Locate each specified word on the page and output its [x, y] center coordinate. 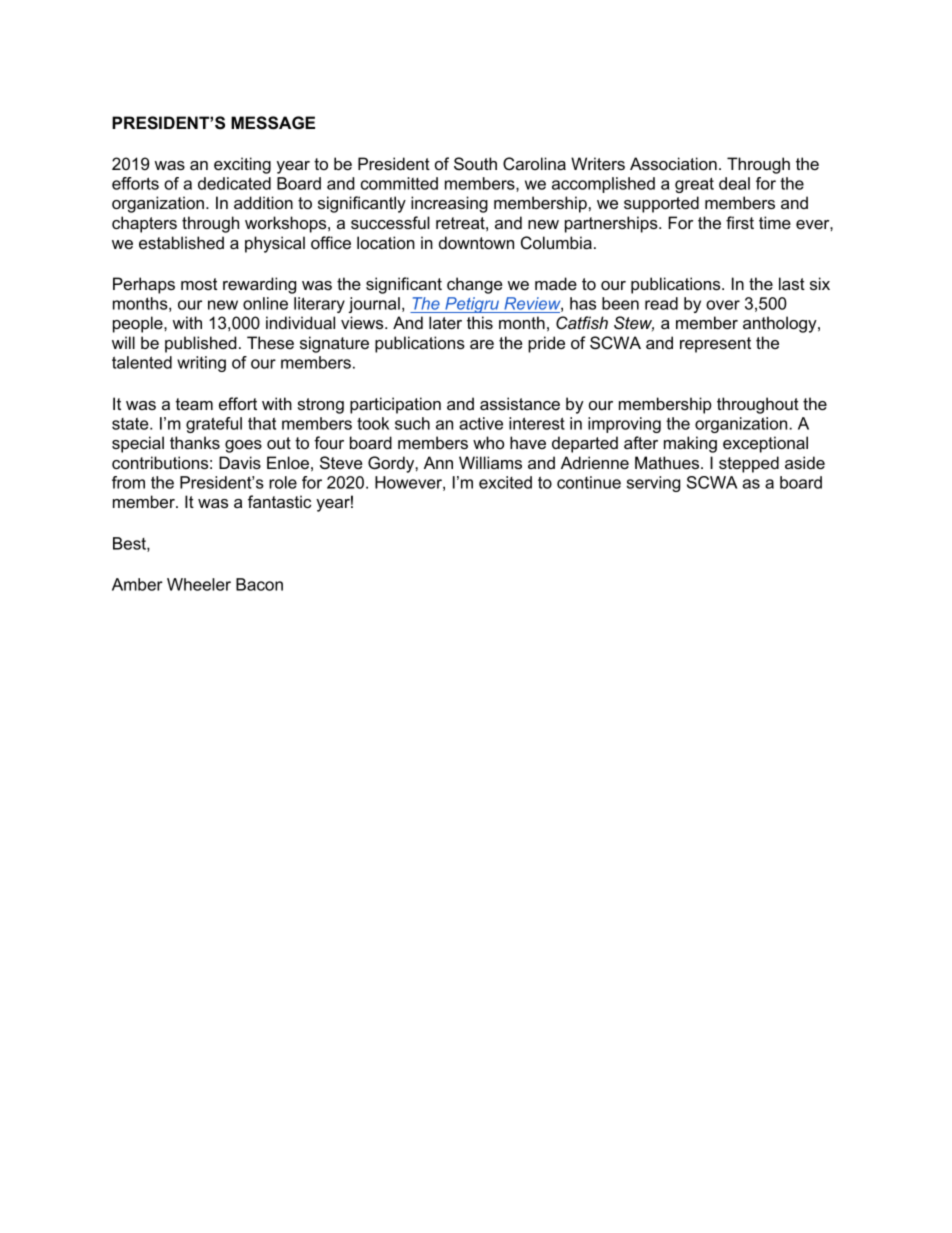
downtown [476, 242]
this [480, 322]
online [265, 303]
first [740, 222]
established [181, 242]
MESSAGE [273, 123]
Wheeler [199, 584]
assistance [520, 403]
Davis [240, 462]
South [475, 163]
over [723, 305]
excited [505, 482]
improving [624, 425]
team [194, 404]
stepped [749, 464]
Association [673, 163]
